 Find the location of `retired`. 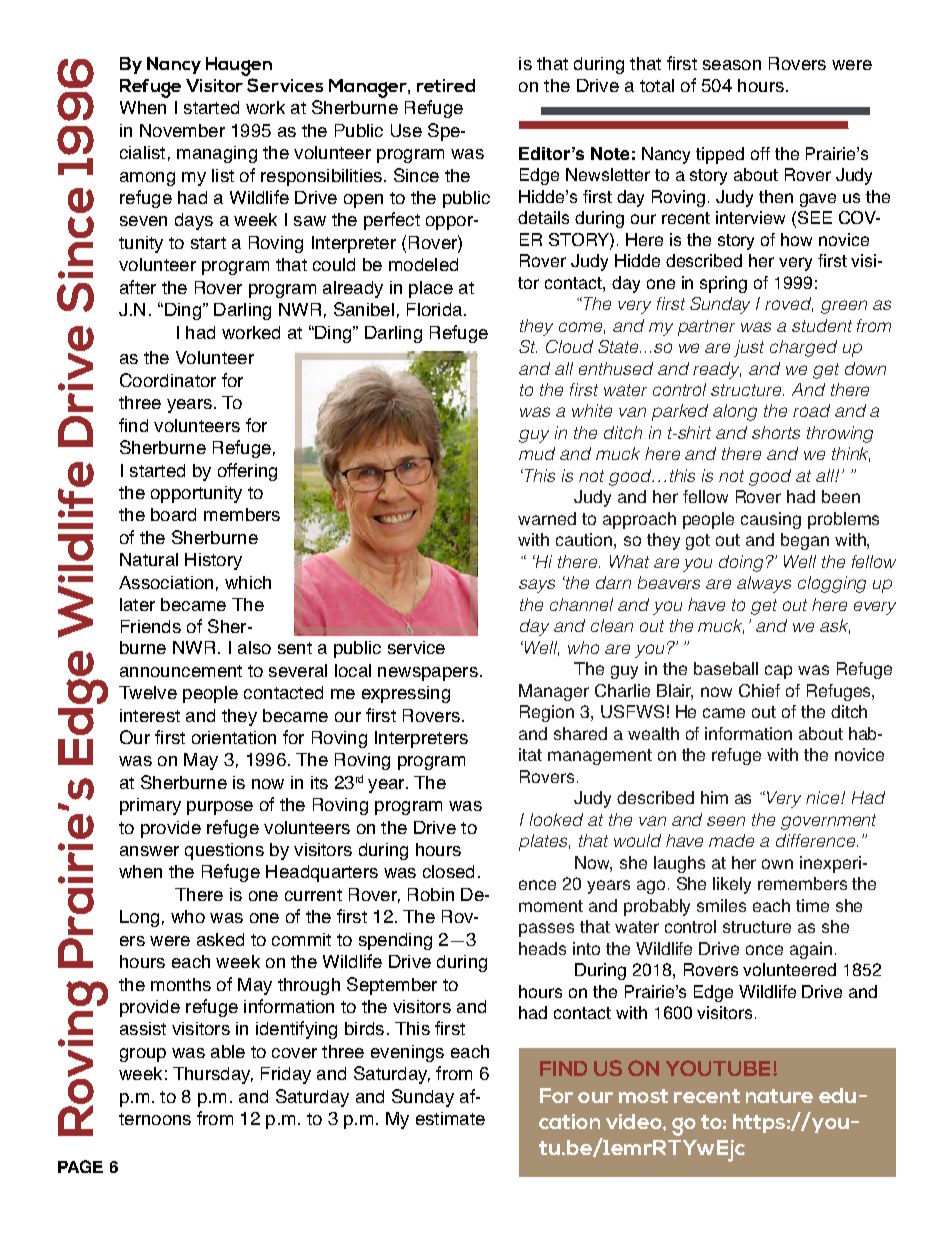

retired is located at coordinates (446, 85).
